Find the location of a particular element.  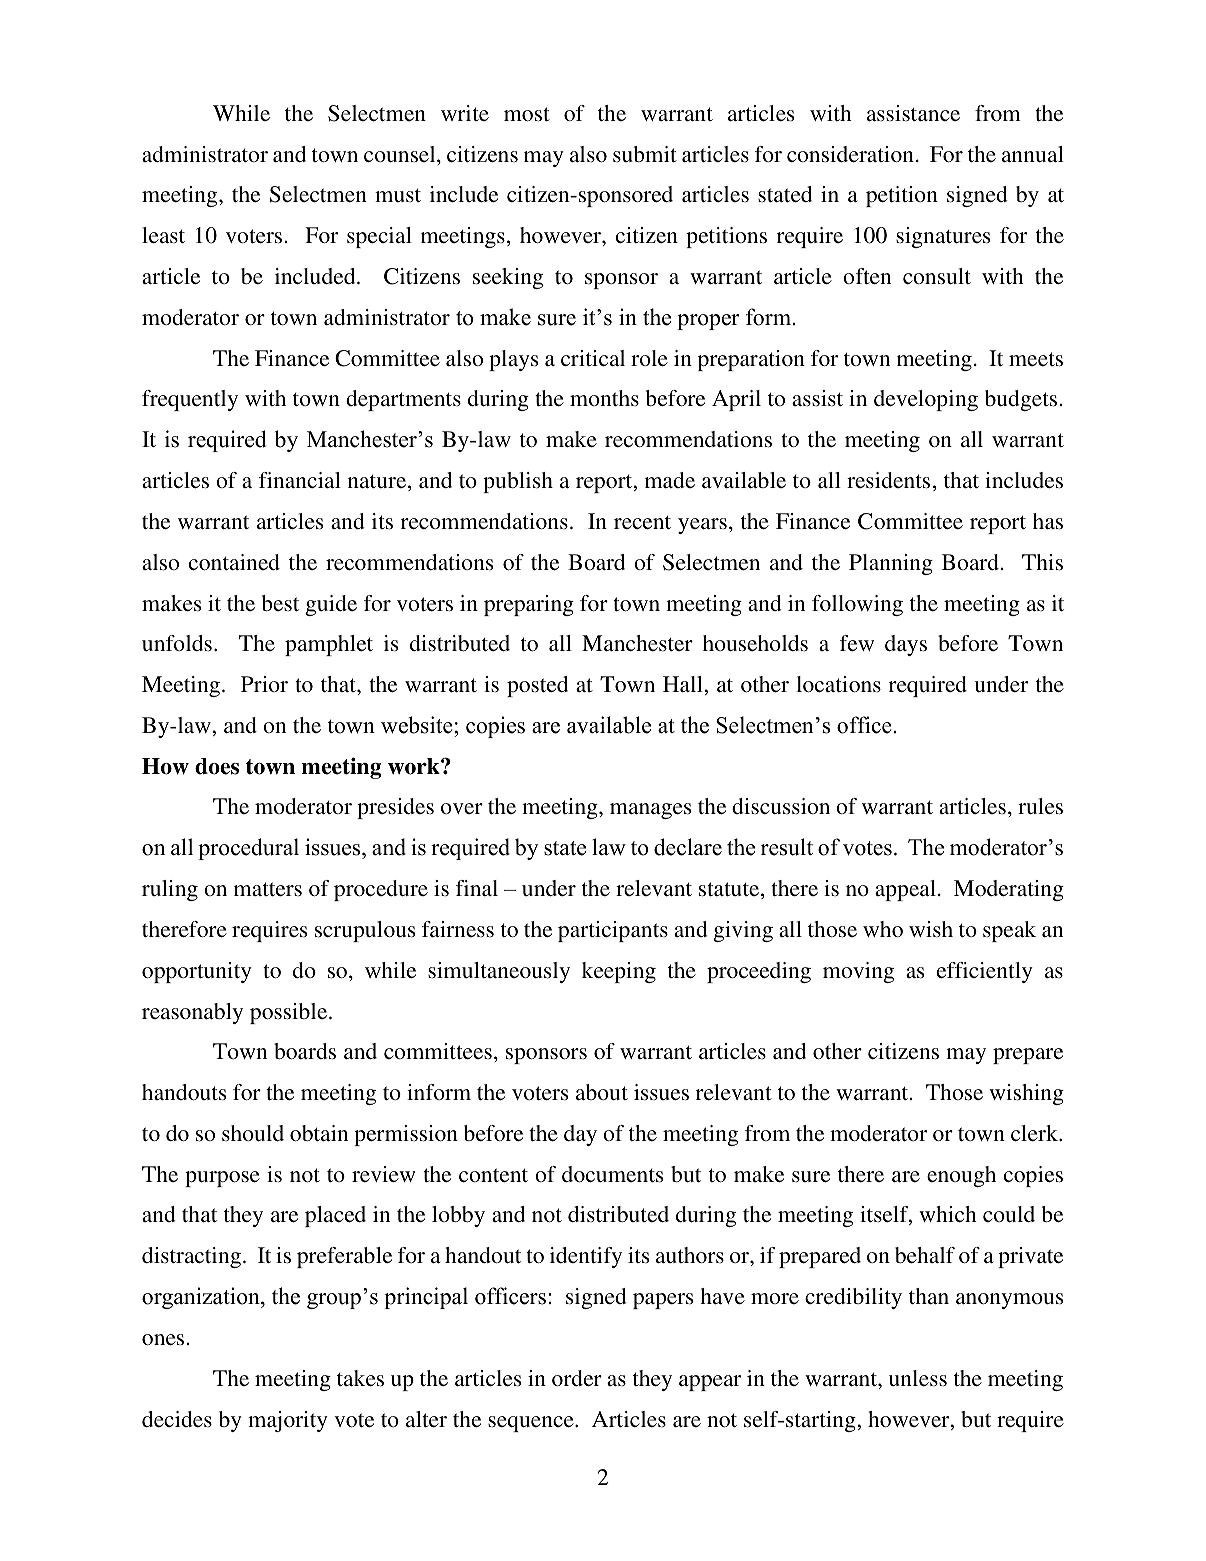

annual is located at coordinates (1033, 154).
